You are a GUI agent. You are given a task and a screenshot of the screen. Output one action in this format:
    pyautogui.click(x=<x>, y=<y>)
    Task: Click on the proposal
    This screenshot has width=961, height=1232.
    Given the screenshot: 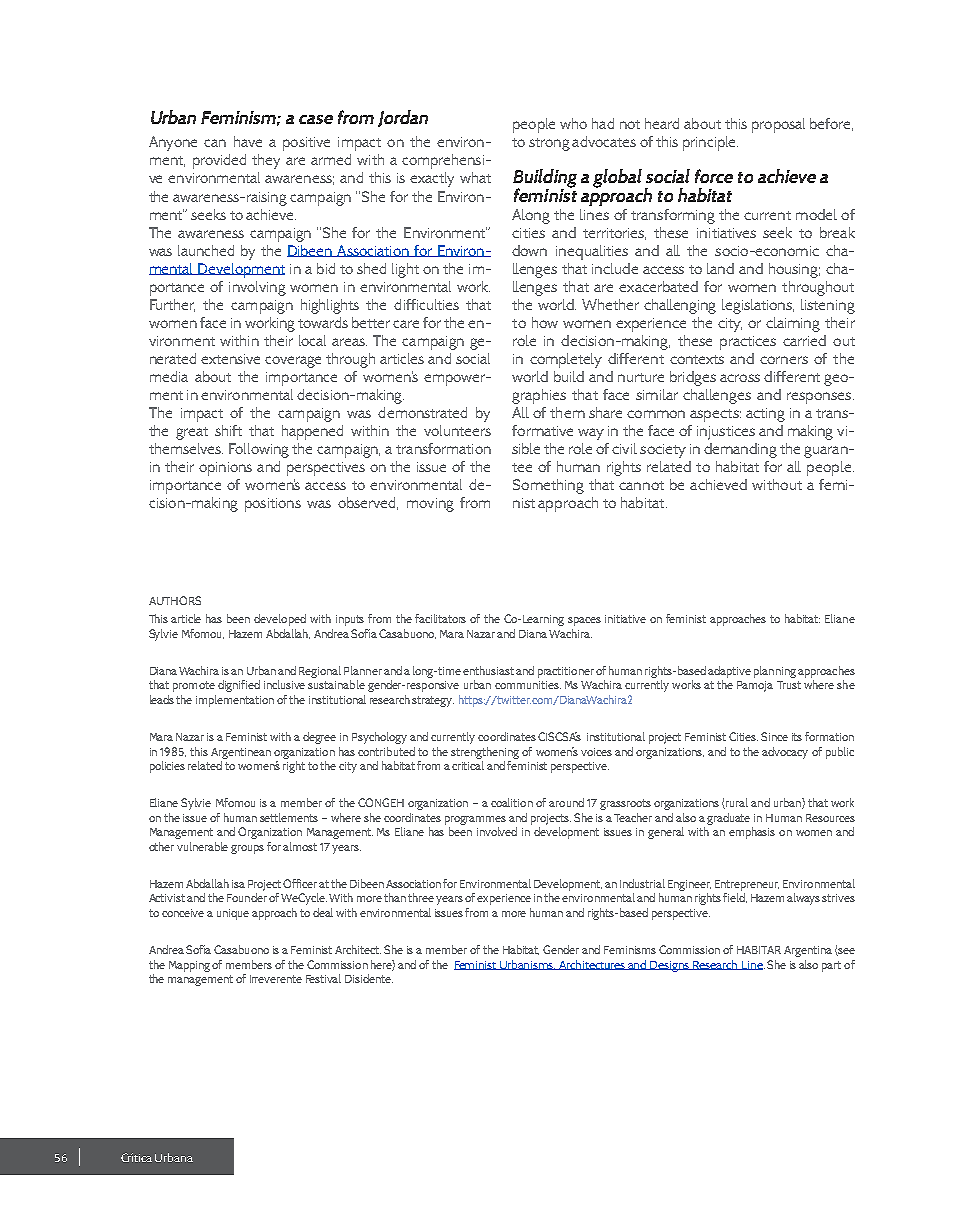 What is the action you would take?
    pyautogui.click(x=778, y=125)
